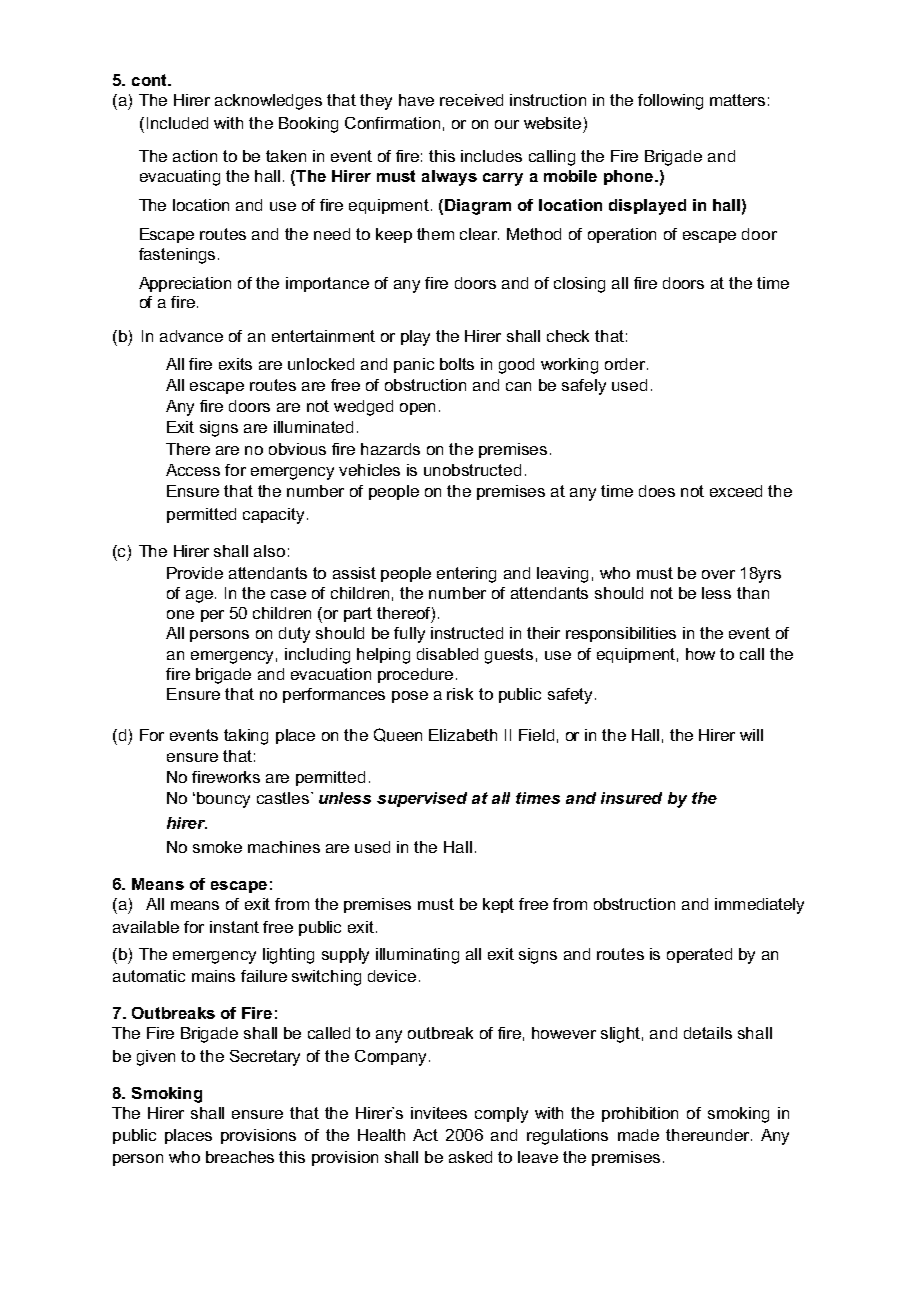 This screenshot has width=924, height=1308. Describe the element at coordinates (193, 470) in the screenshot. I see `Access` at that location.
